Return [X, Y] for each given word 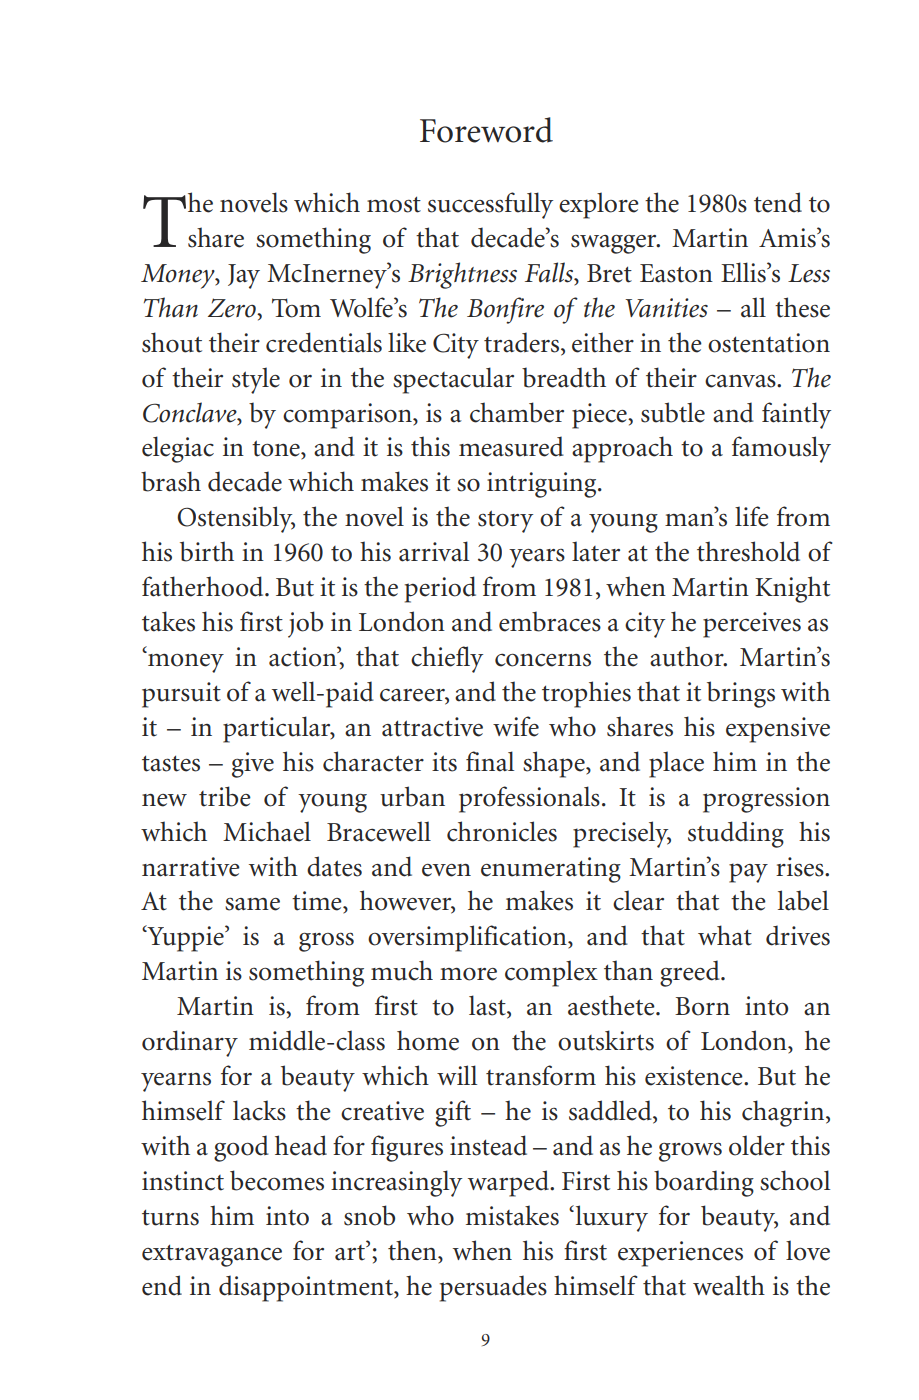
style [256, 380]
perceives [752, 625]
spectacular [453, 380]
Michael [267, 831]
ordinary [190, 1043]
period [440, 589]
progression [766, 800]
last [488, 1006]
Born [702, 1006]
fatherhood [204, 586]
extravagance [212, 1255]
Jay [244, 276]
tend [778, 202]
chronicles [502, 831]
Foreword [486, 130]
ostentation [769, 343]
